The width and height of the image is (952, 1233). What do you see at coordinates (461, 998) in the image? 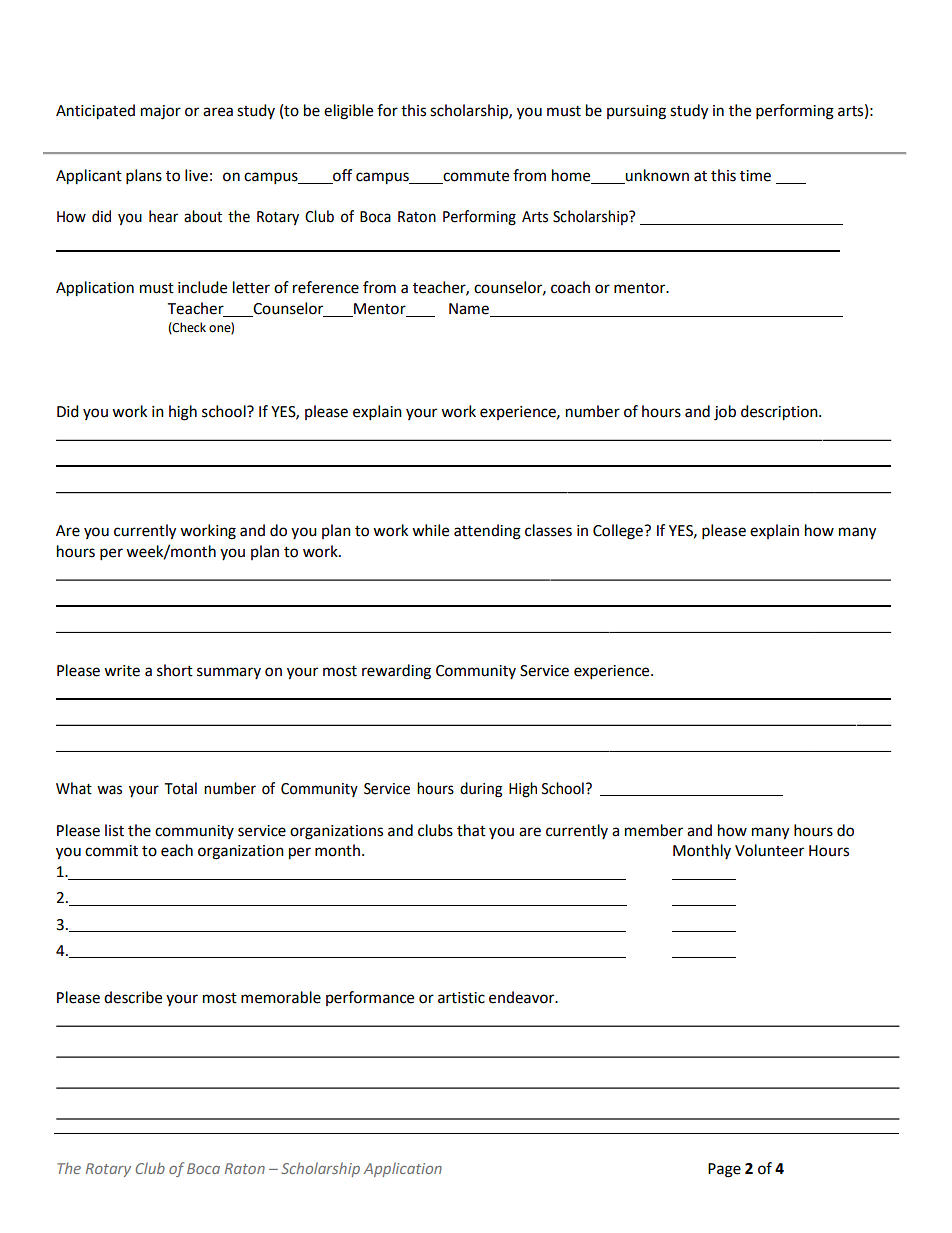
I see `artistic` at bounding box center [461, 998].
